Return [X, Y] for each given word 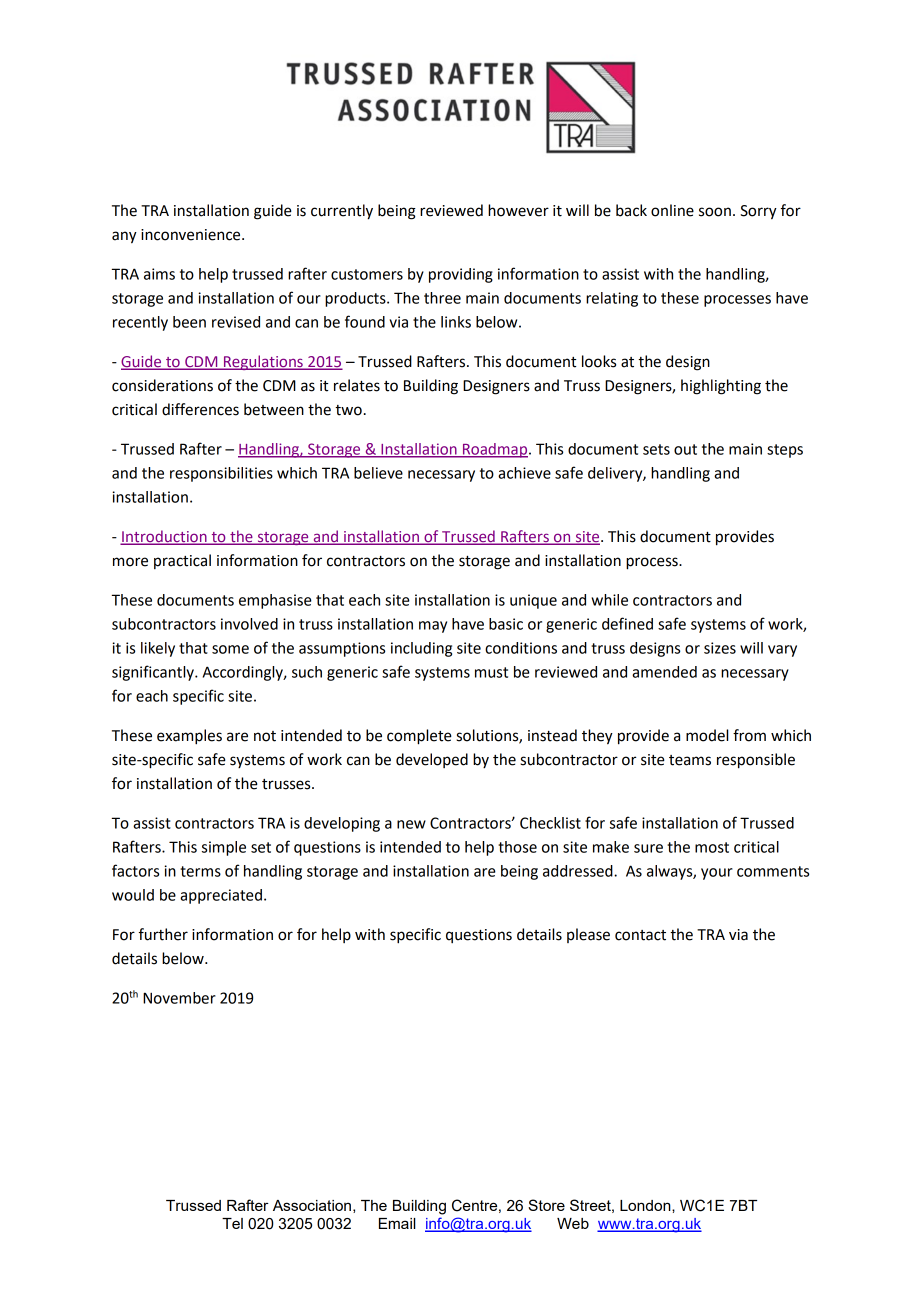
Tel [232, 1223]
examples [189, 737]
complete [419, 737]
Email [397, 1223]
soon [715, 212]
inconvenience [192, 235]
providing [461, 275]
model [707, 735]
